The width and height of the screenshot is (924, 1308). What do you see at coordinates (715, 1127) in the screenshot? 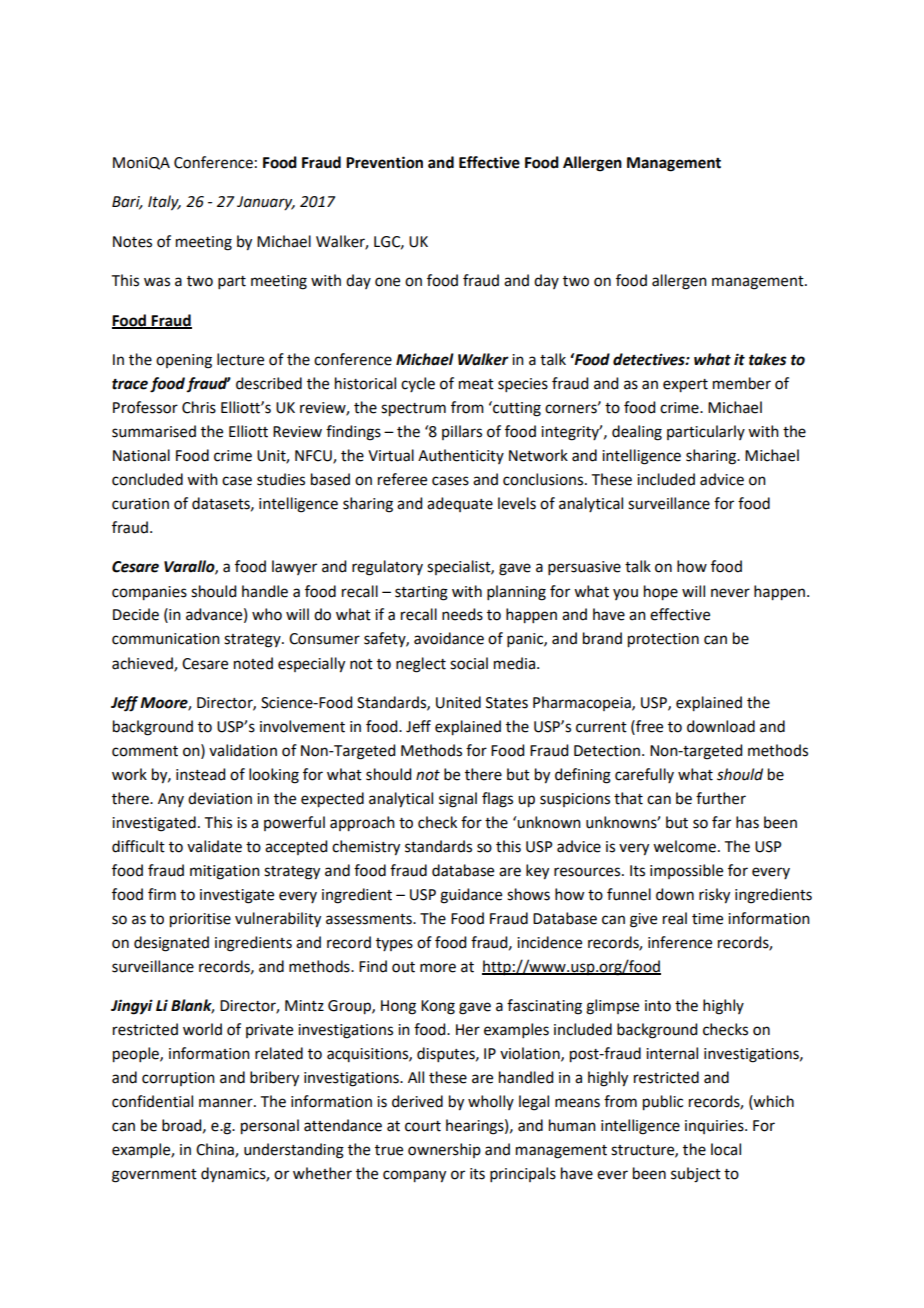
I see `inquiries` at bounding box center [715, 1127].
